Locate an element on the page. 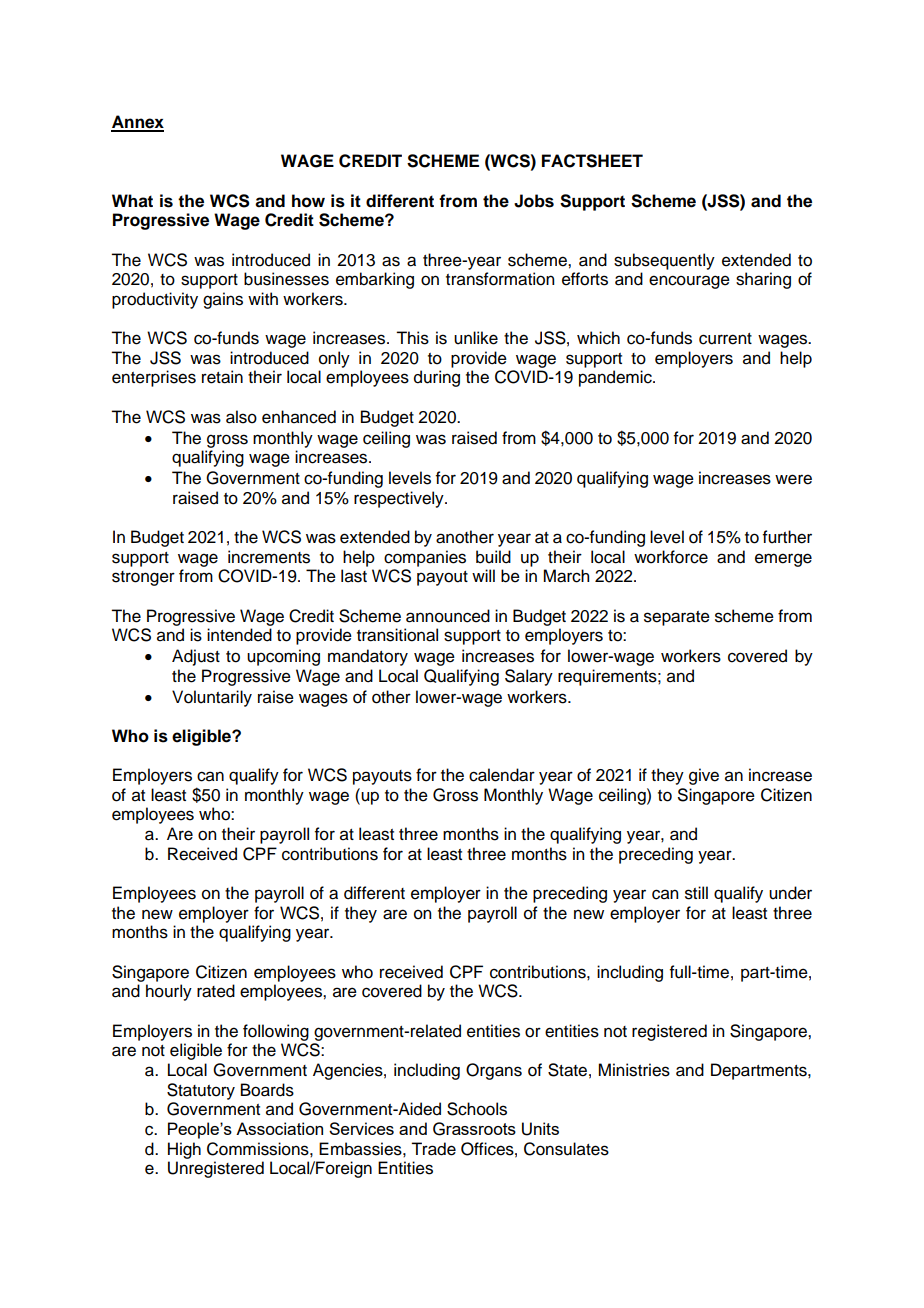 The height and width of the image is (1308, 924). Statutory is located at coordinates (201, 1091).
